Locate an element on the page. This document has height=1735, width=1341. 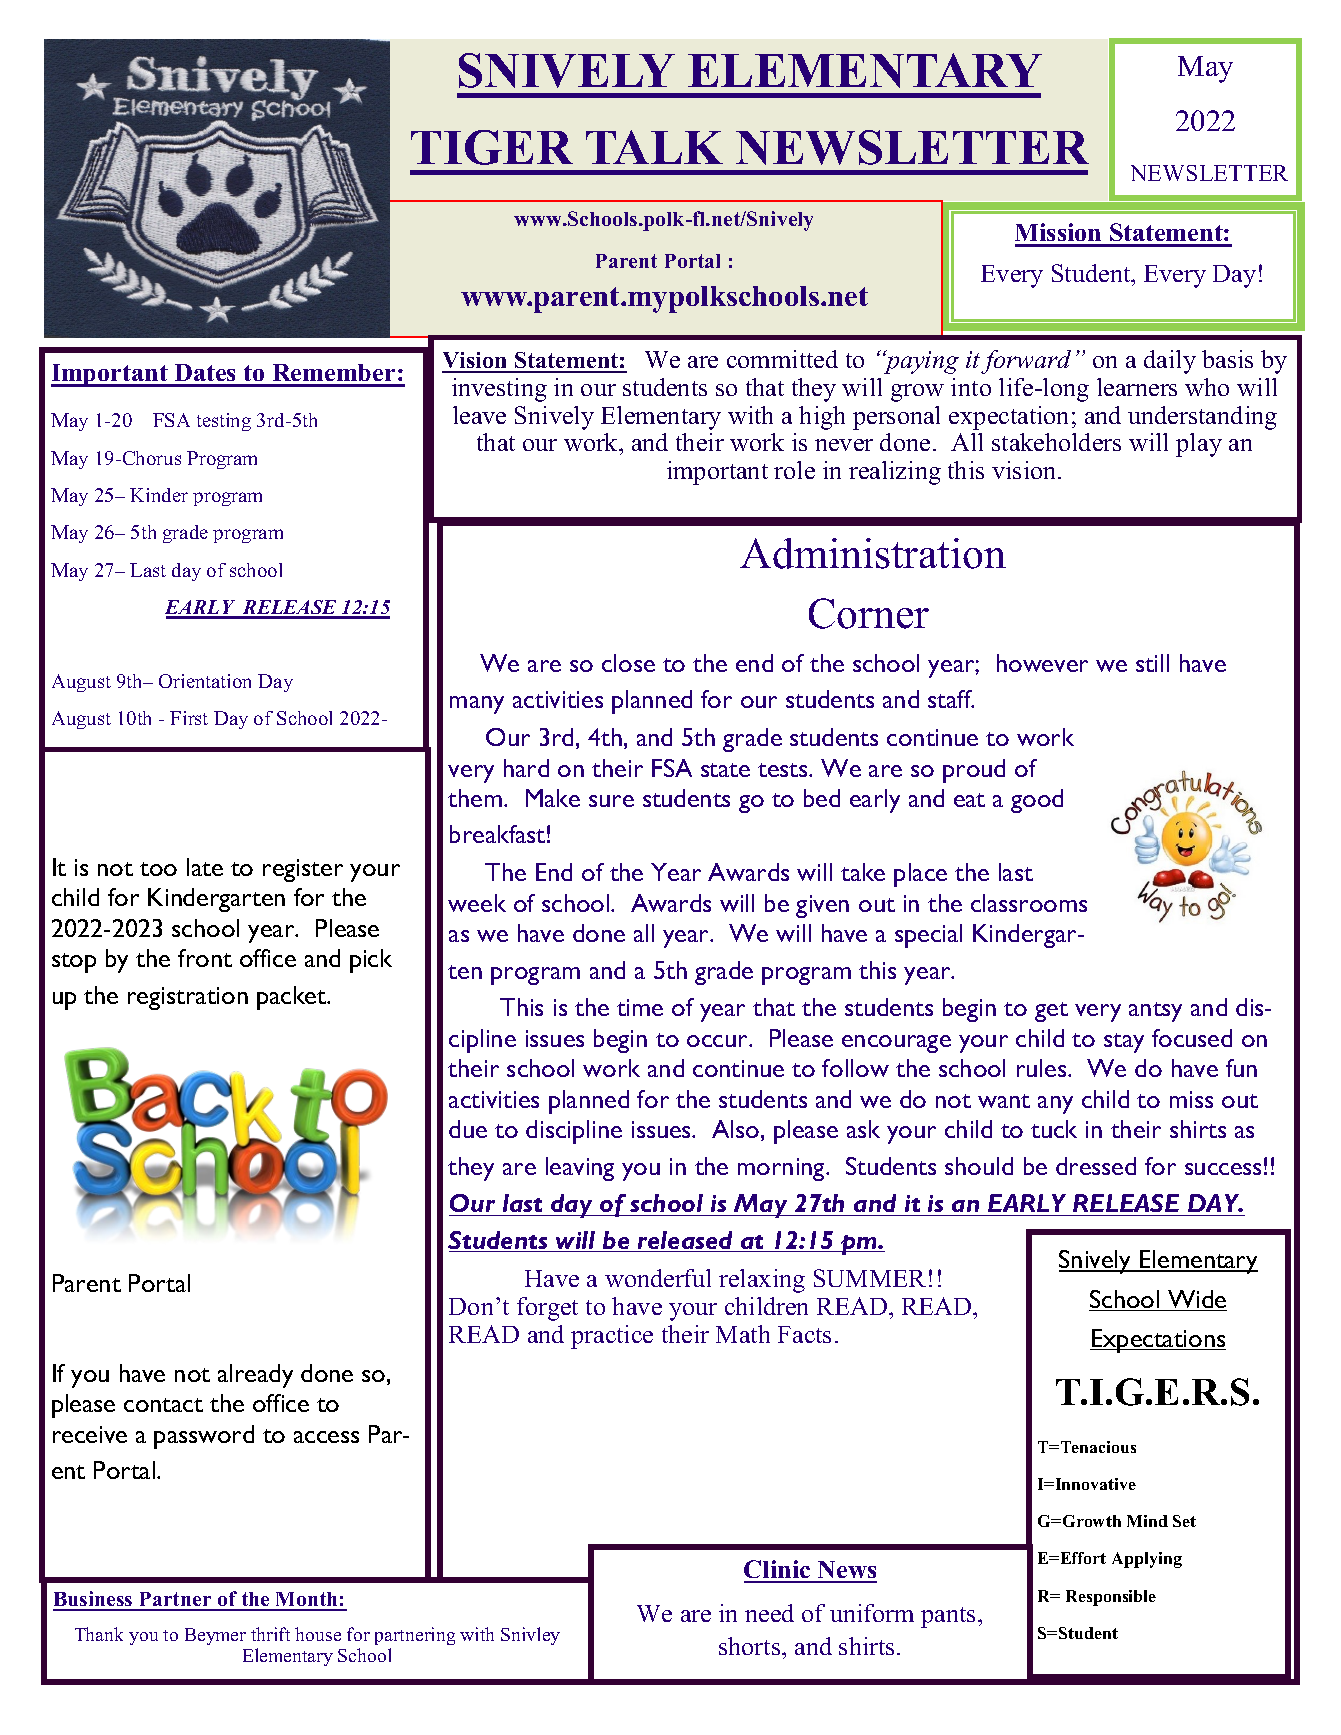
sure is located at coordinates (611, 801).
